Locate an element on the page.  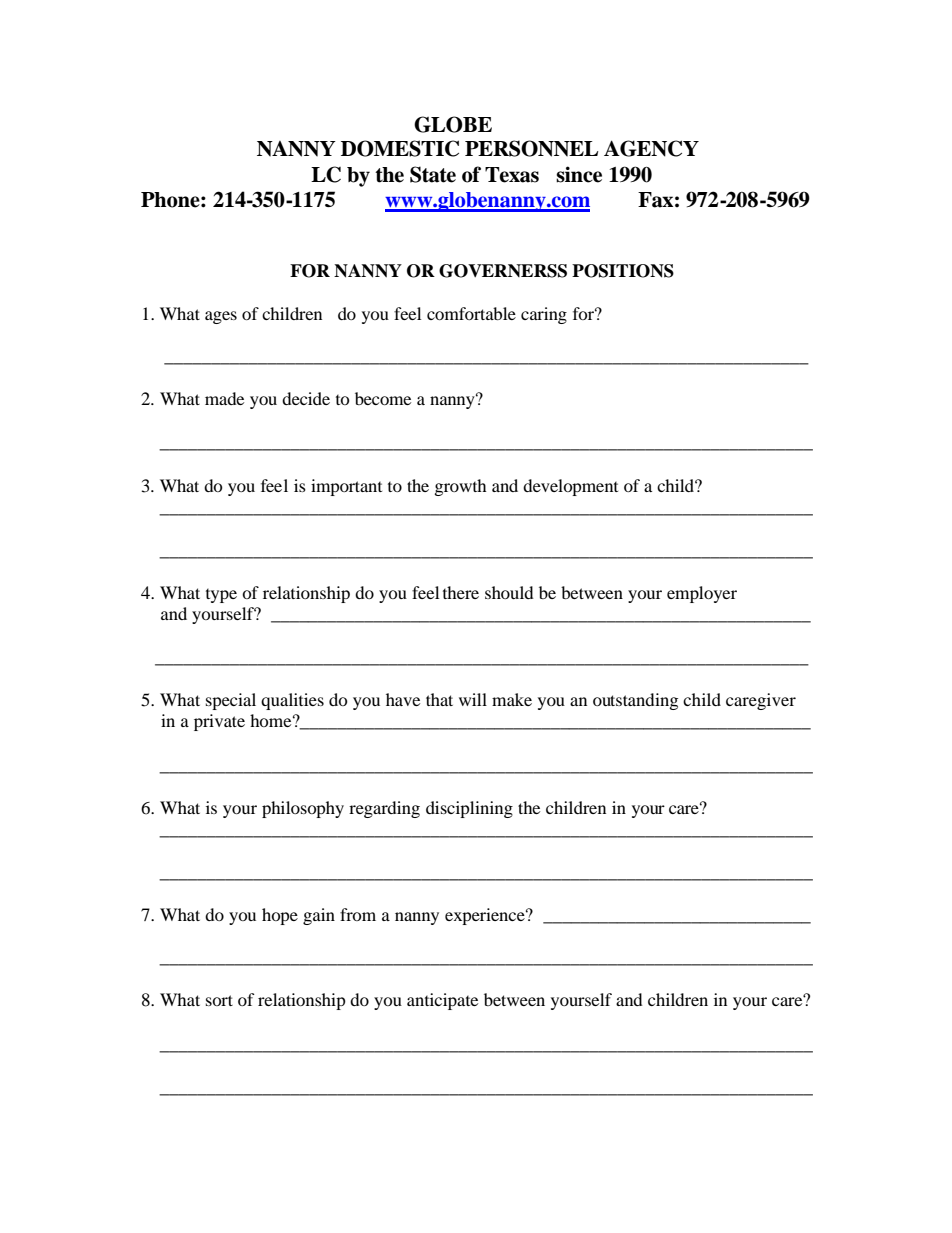
State is located at coordinates (433, 174).
